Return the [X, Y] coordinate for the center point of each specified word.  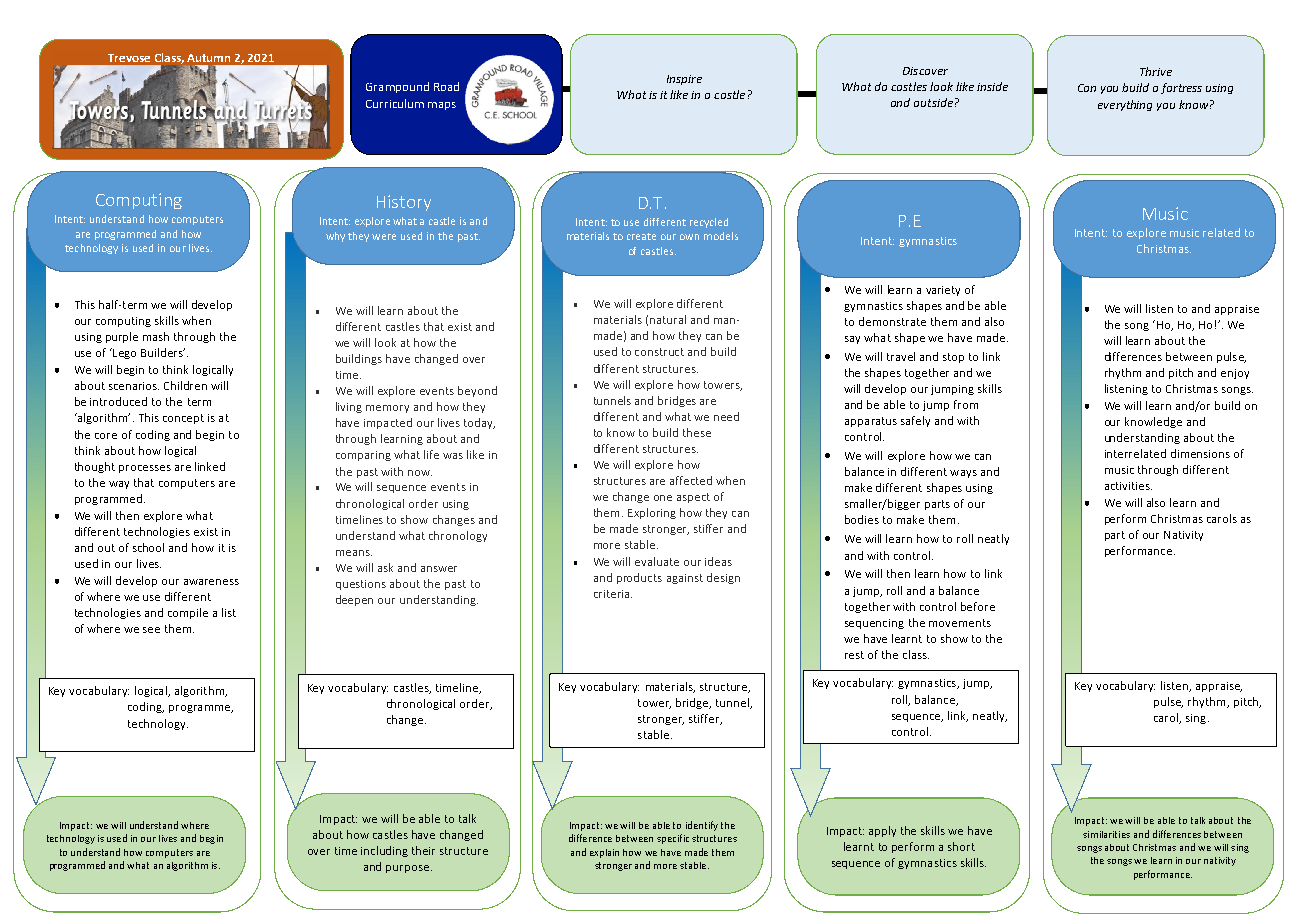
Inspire [684, 80]
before [978, 606]
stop [953, 358]
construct [659, 352]
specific [673, 839]
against [685, 579]
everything [1125, 105]
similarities [1106, 834]
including [384, 851]
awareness [211, 582]
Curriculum [395, 103]
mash [156, 336]
